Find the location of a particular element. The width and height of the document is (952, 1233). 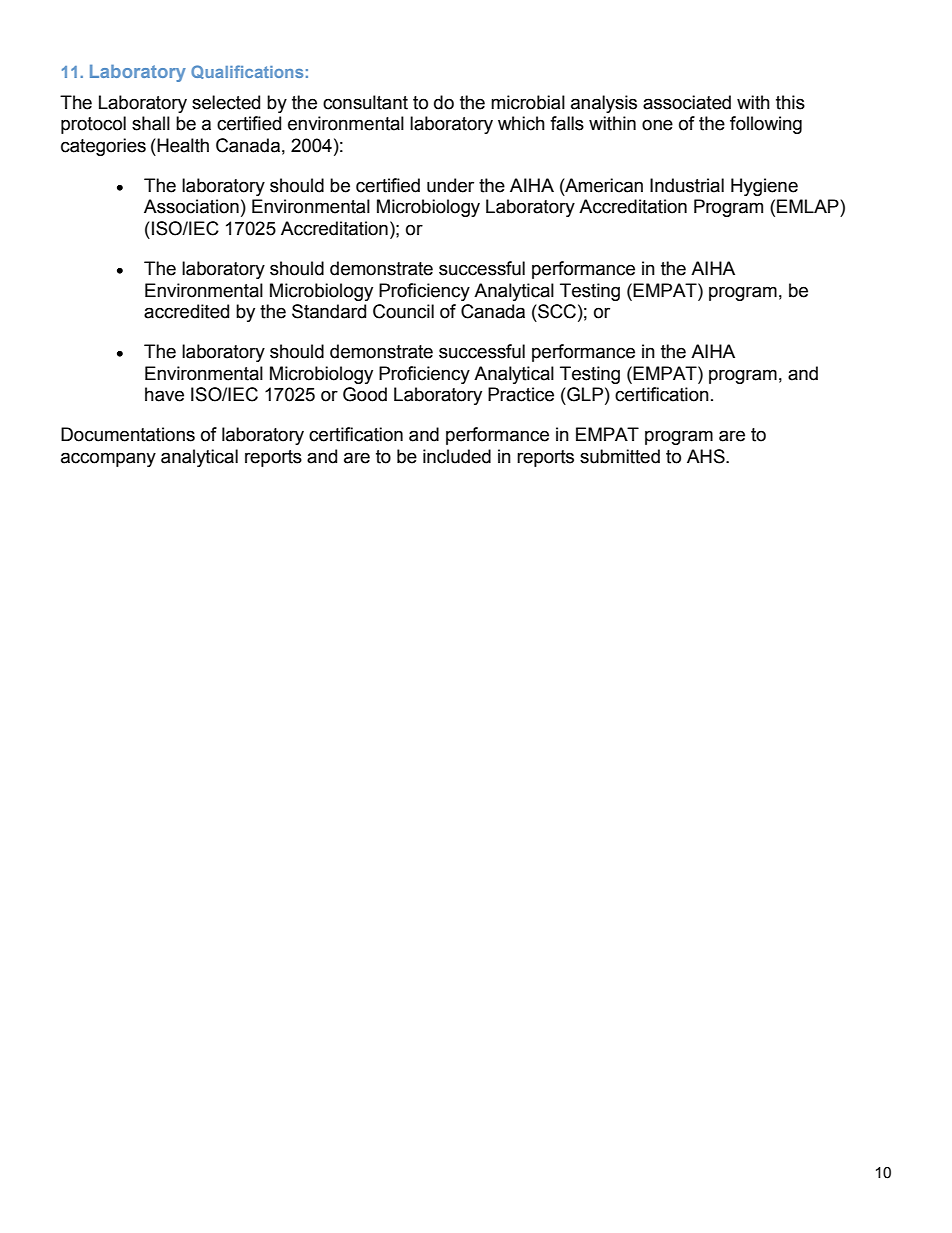

Council is located at coordinates (403, 311).
